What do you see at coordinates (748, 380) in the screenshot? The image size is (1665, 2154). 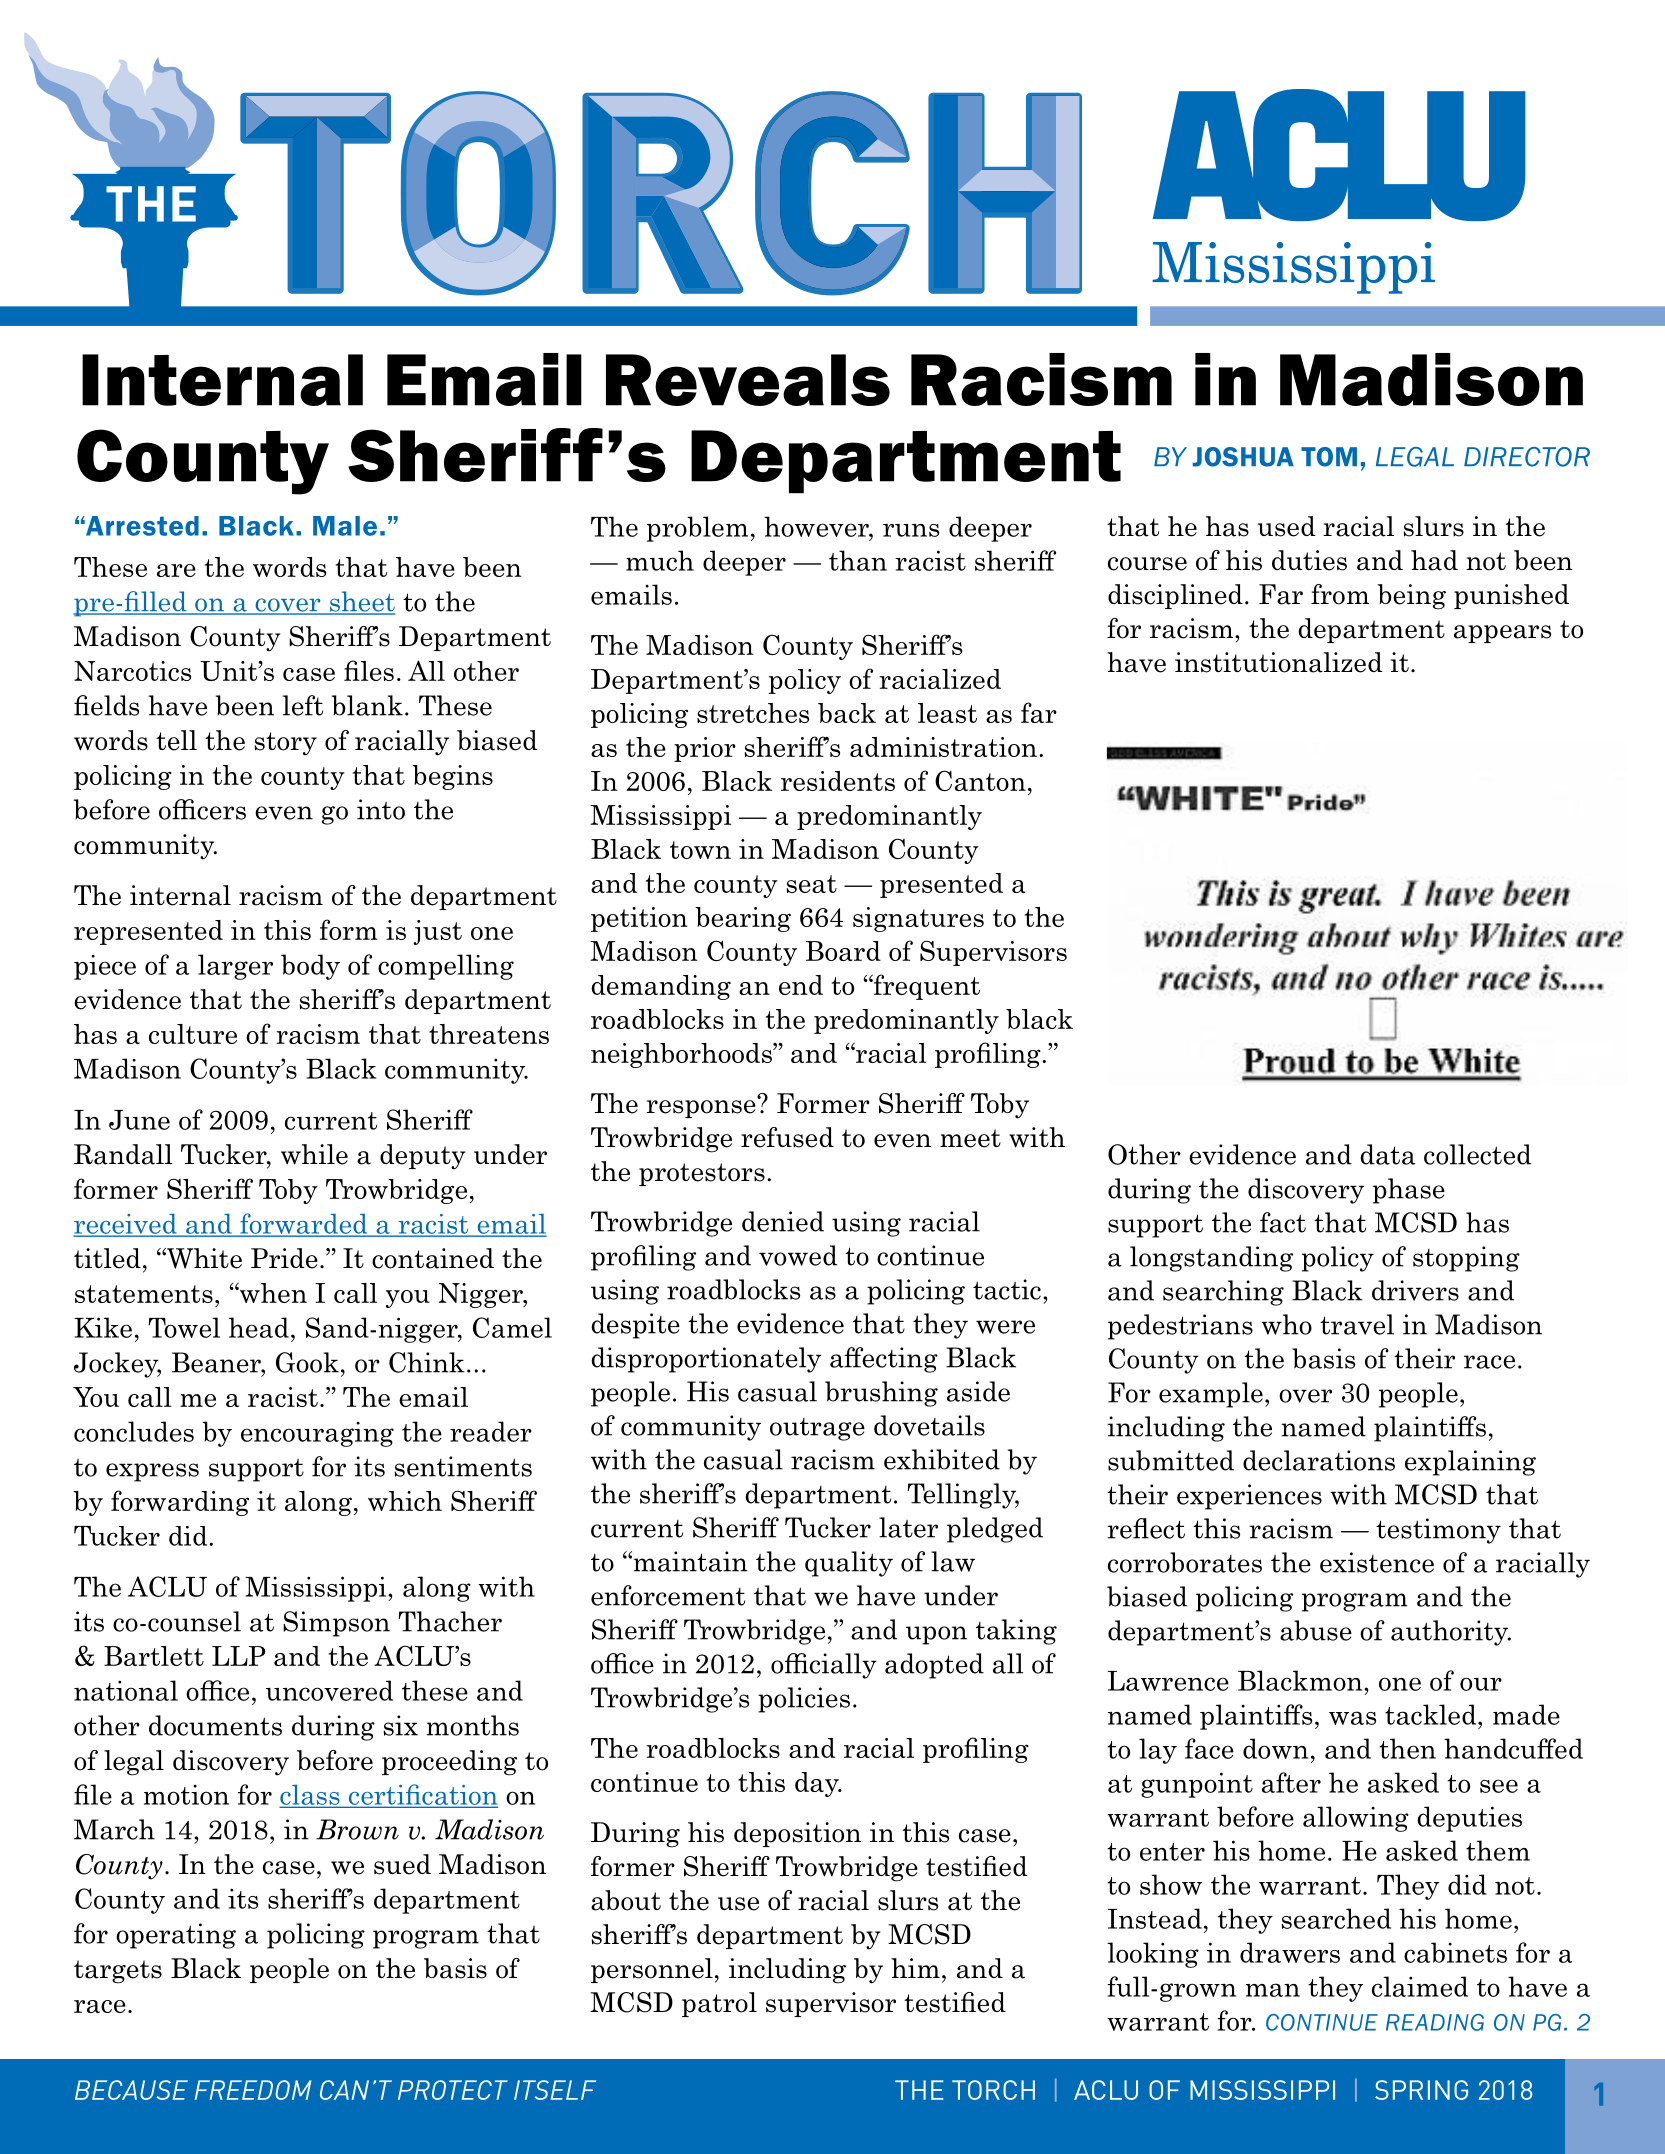 I see `Reveals` at bounding box center [748, 380].
